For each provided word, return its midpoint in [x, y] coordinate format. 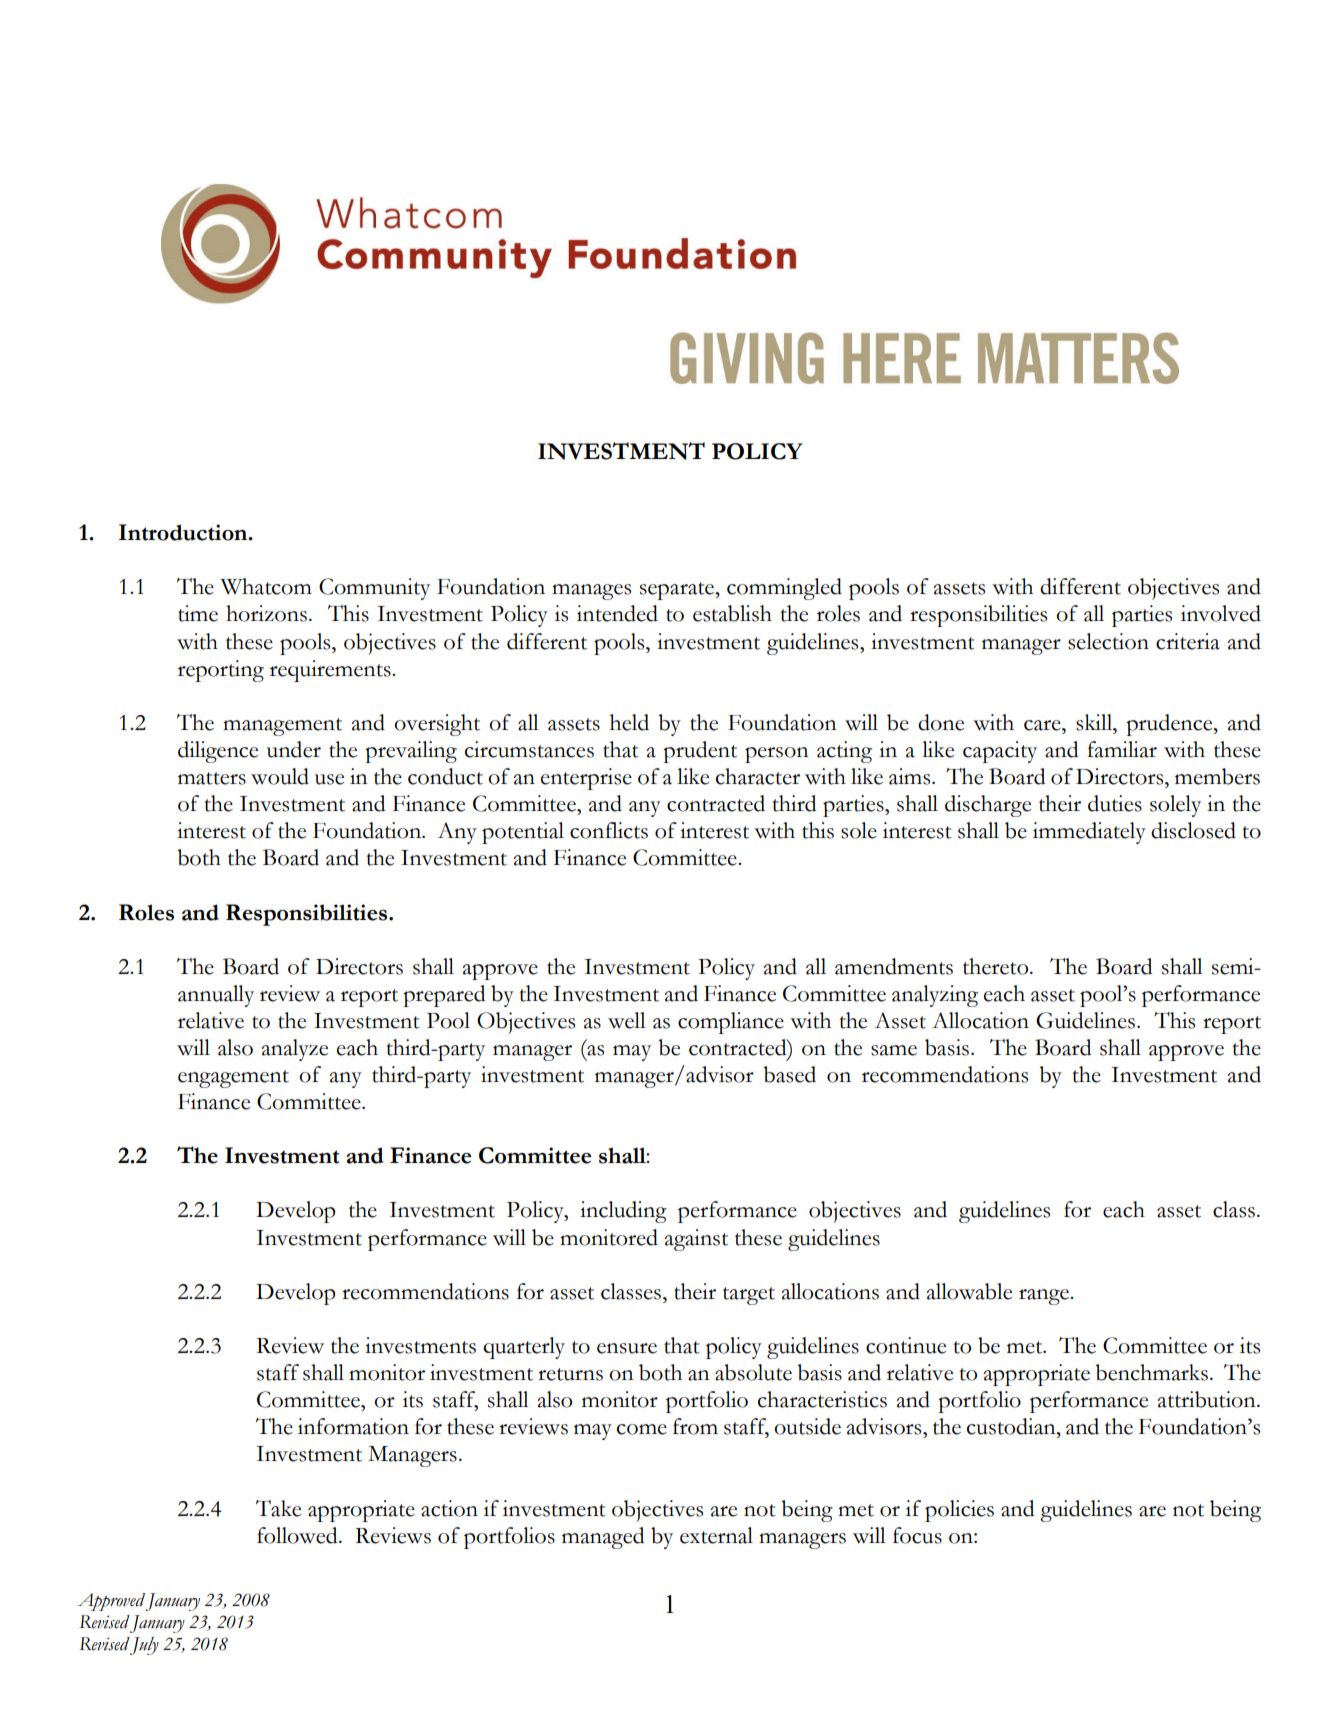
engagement [233, 1079]
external [716, 1535]
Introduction [184, 532]
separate [678, 591]
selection [1108, 641]
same [894, 1050]
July [144, 1646]
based [789, 1074]
